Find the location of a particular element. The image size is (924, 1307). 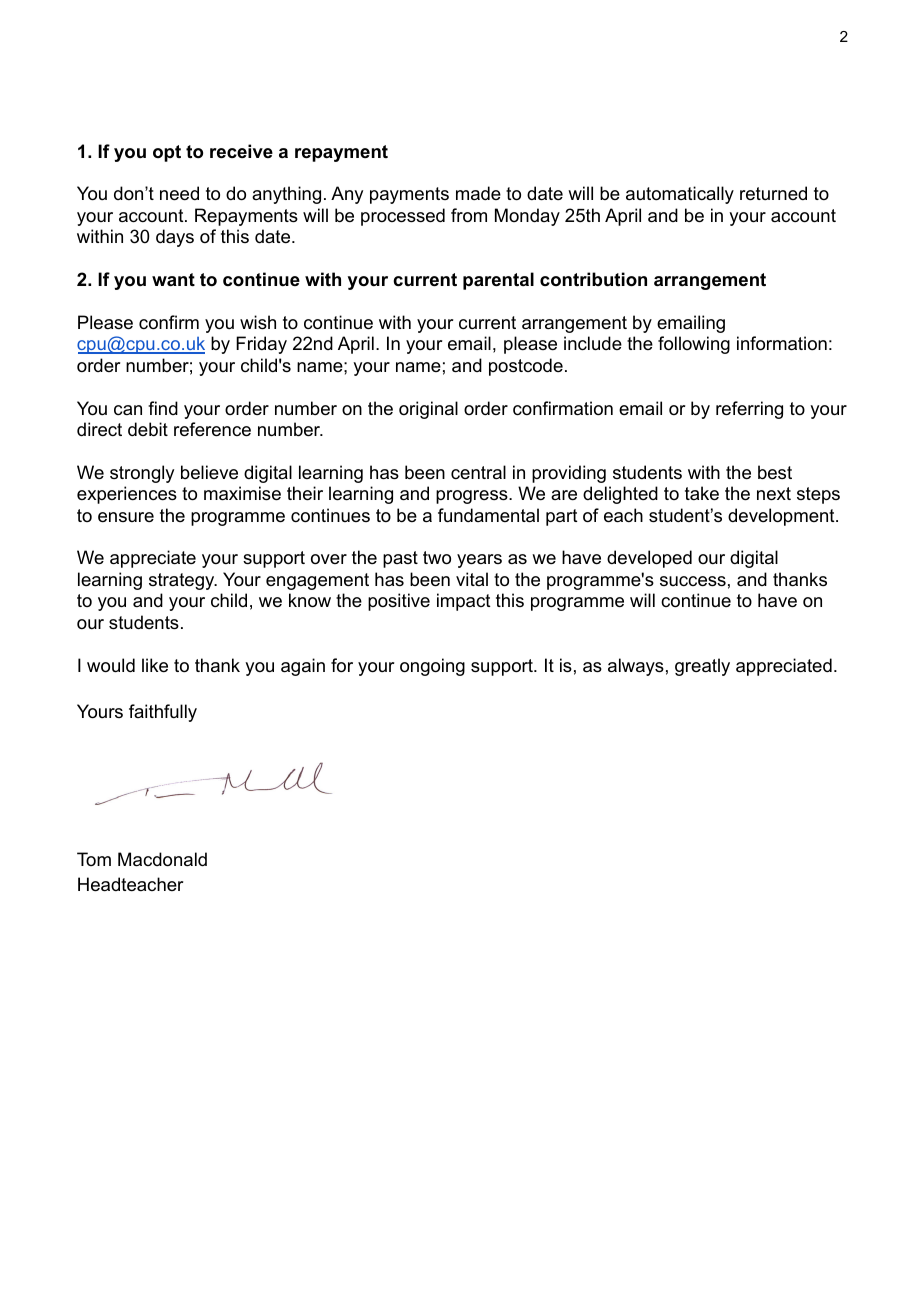

need is located at coordinates (179, 193).
